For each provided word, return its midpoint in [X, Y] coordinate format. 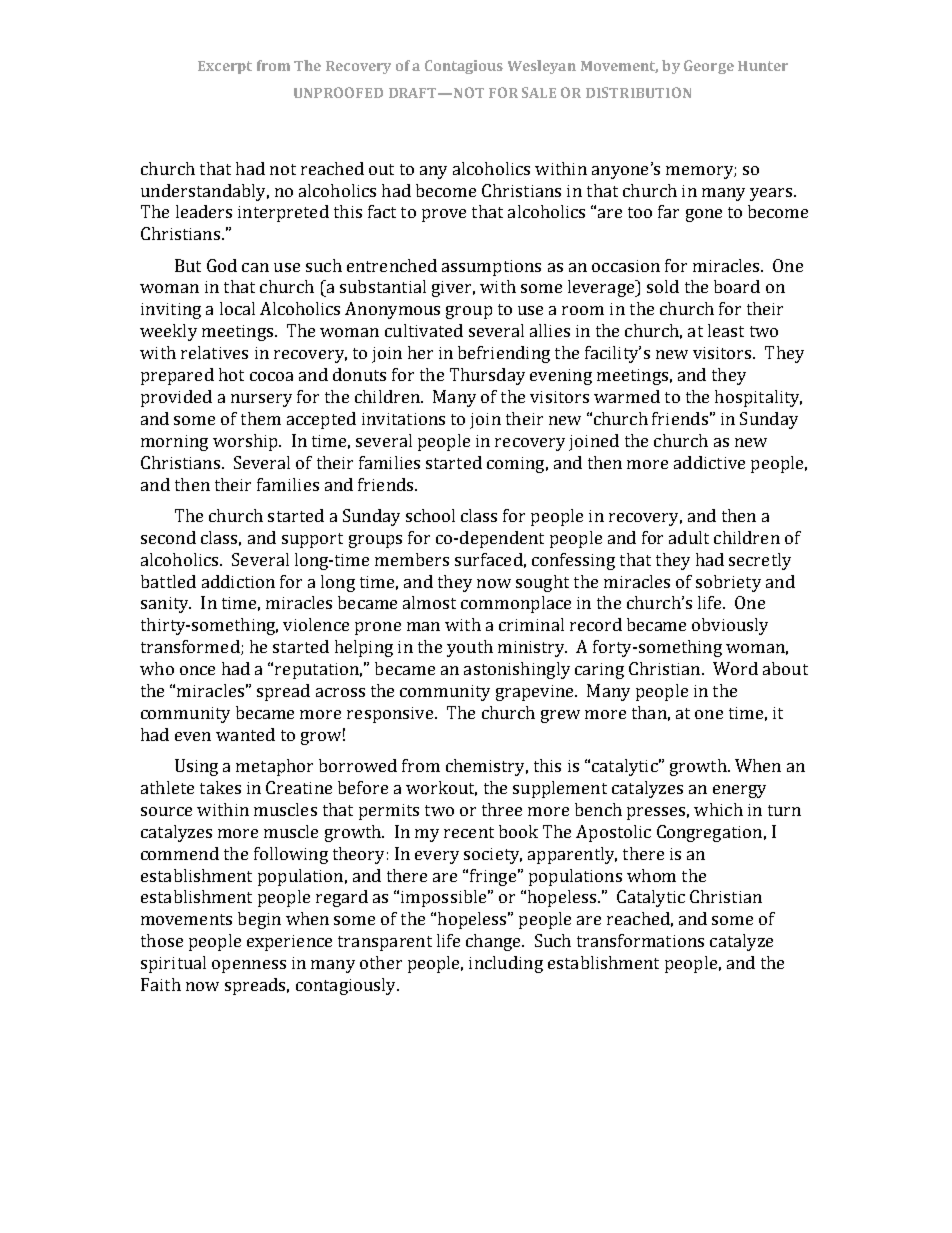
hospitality [758, 398]
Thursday [487, 376]
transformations [640, 940]
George [709, 67]
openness [249, 966]
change [494, 942]
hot [231, 374]
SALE [539, 92]
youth [470, 648]
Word [735, 668]
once [197, 670]
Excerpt [225, 67]
